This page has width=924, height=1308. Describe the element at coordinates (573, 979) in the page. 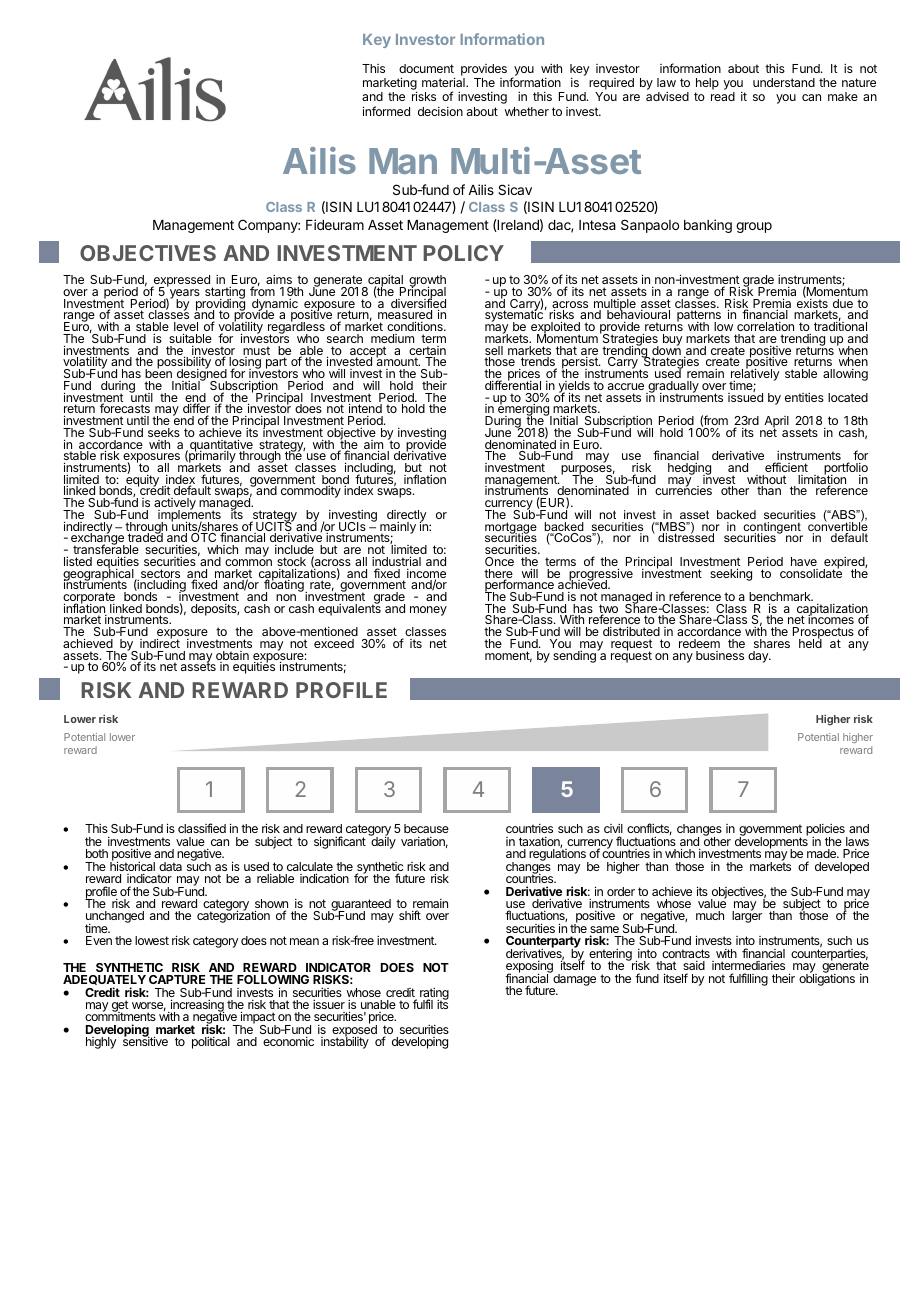

I see `damage` at that location.
